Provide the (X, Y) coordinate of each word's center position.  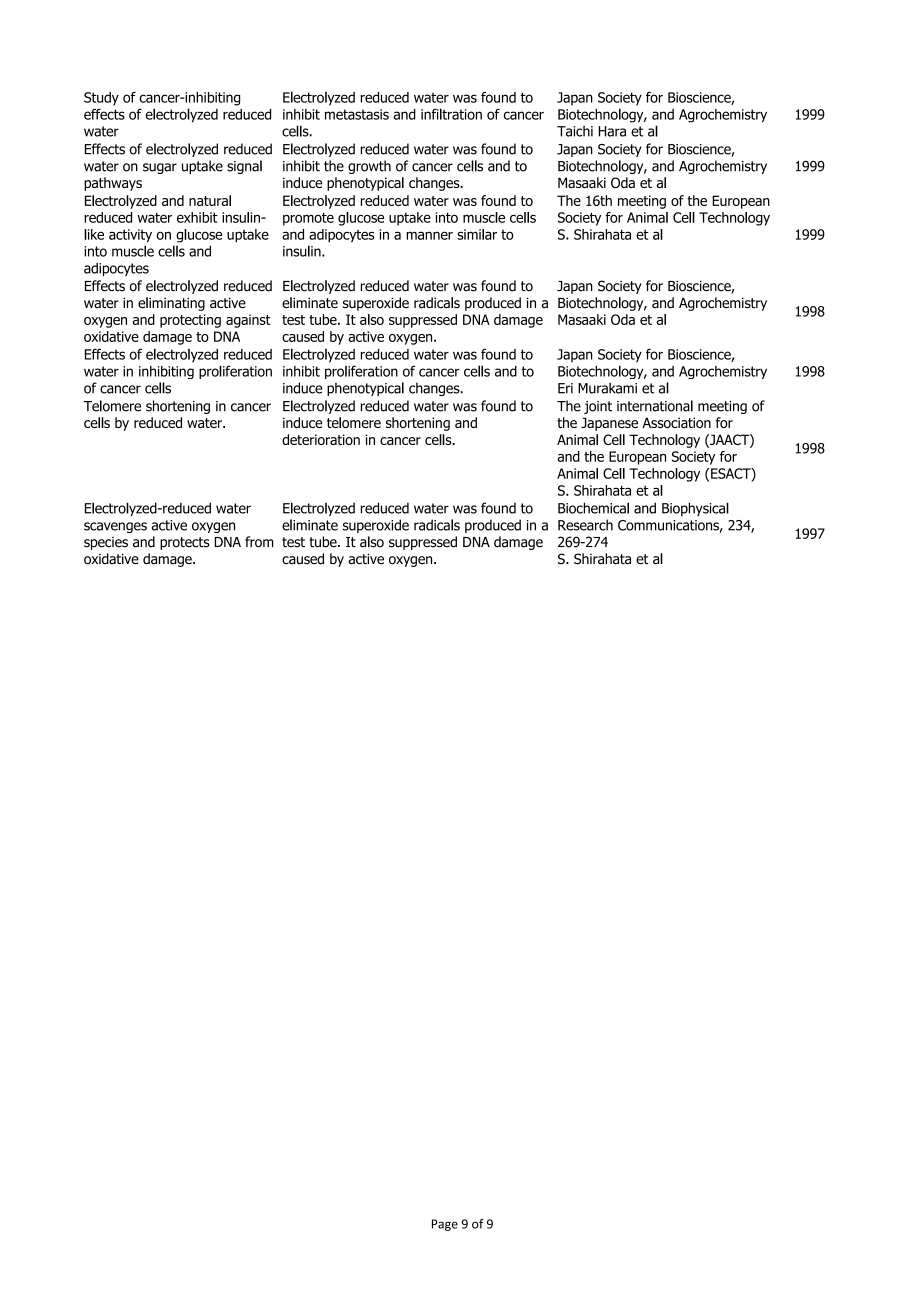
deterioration (321, 439)
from (259, 542)
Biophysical (695, 509)
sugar (160, 168)
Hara (612, 131)
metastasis (357, 114)
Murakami (607, 388)
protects (185, 543)
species (106, 543)
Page (445, 1225)
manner (429, 235)
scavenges (115, 527)
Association (676, 422)
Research (585, 525)
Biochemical (593, 508)
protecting (190, 321)
